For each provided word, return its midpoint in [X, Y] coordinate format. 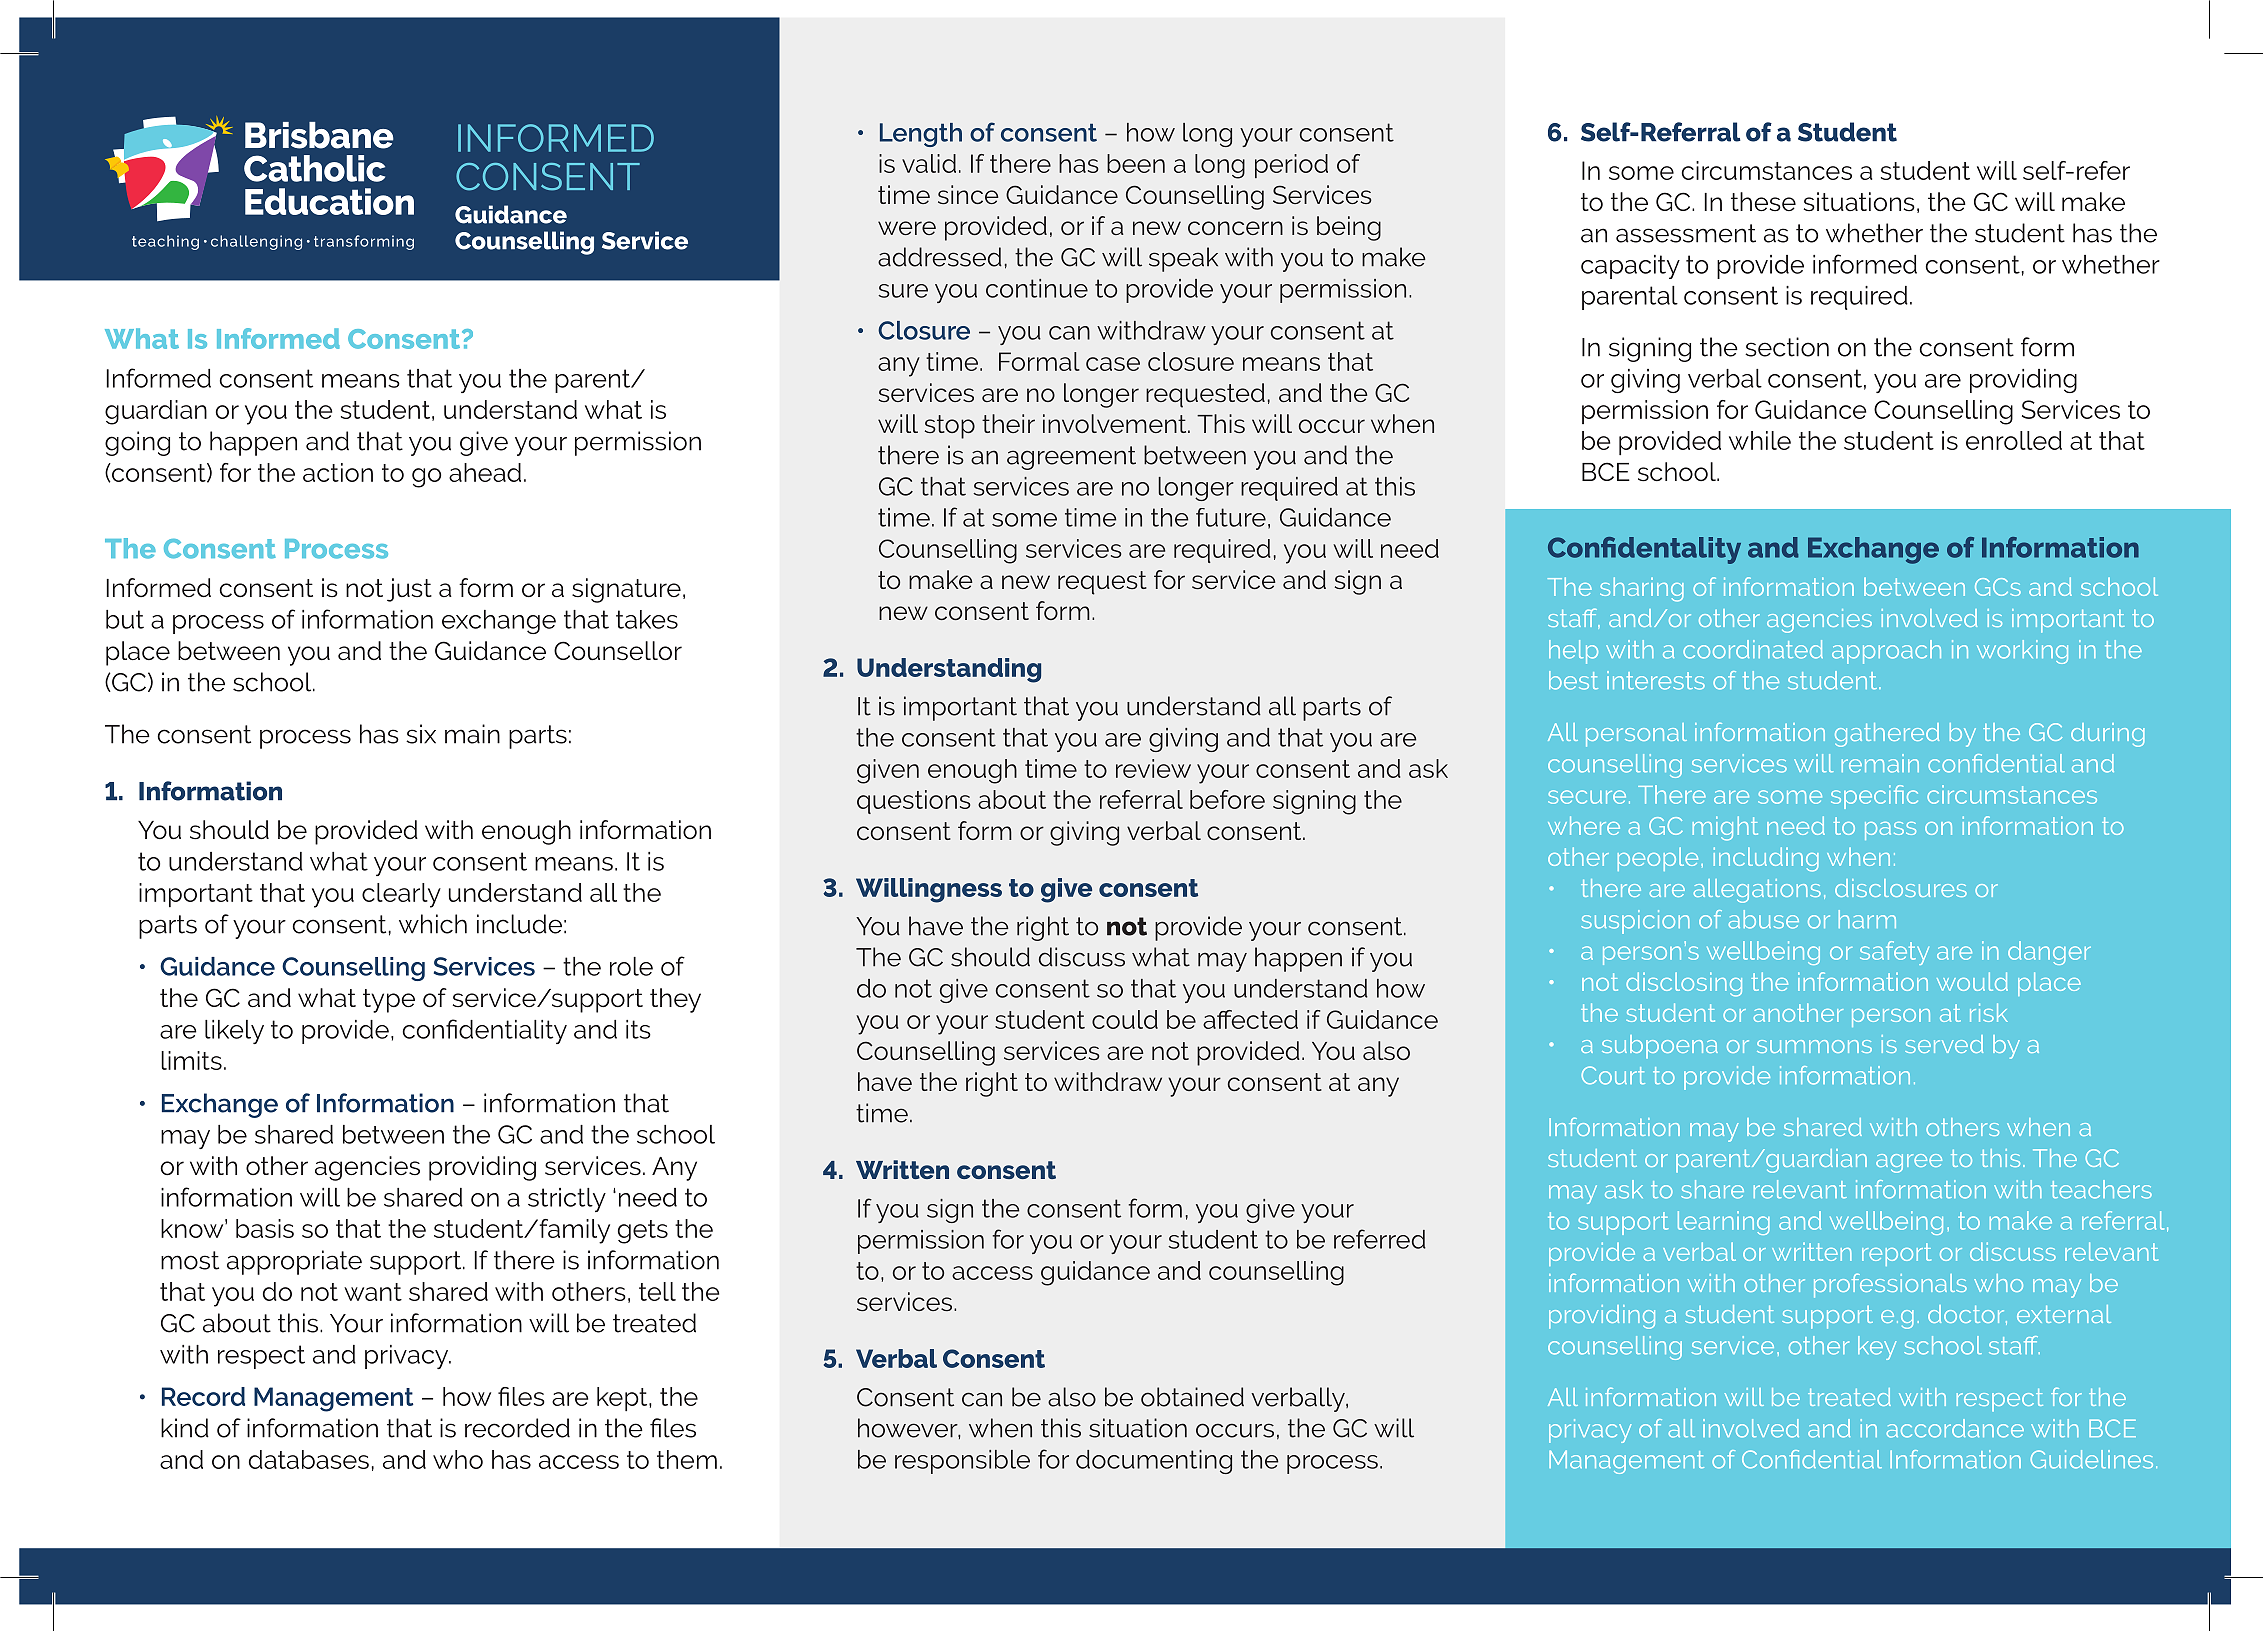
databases [309, 1459]
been [1136, 163]
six [421, 734]
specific [1874, 797]
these [1763, 202]
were [907, 228]
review [1153, 768]
